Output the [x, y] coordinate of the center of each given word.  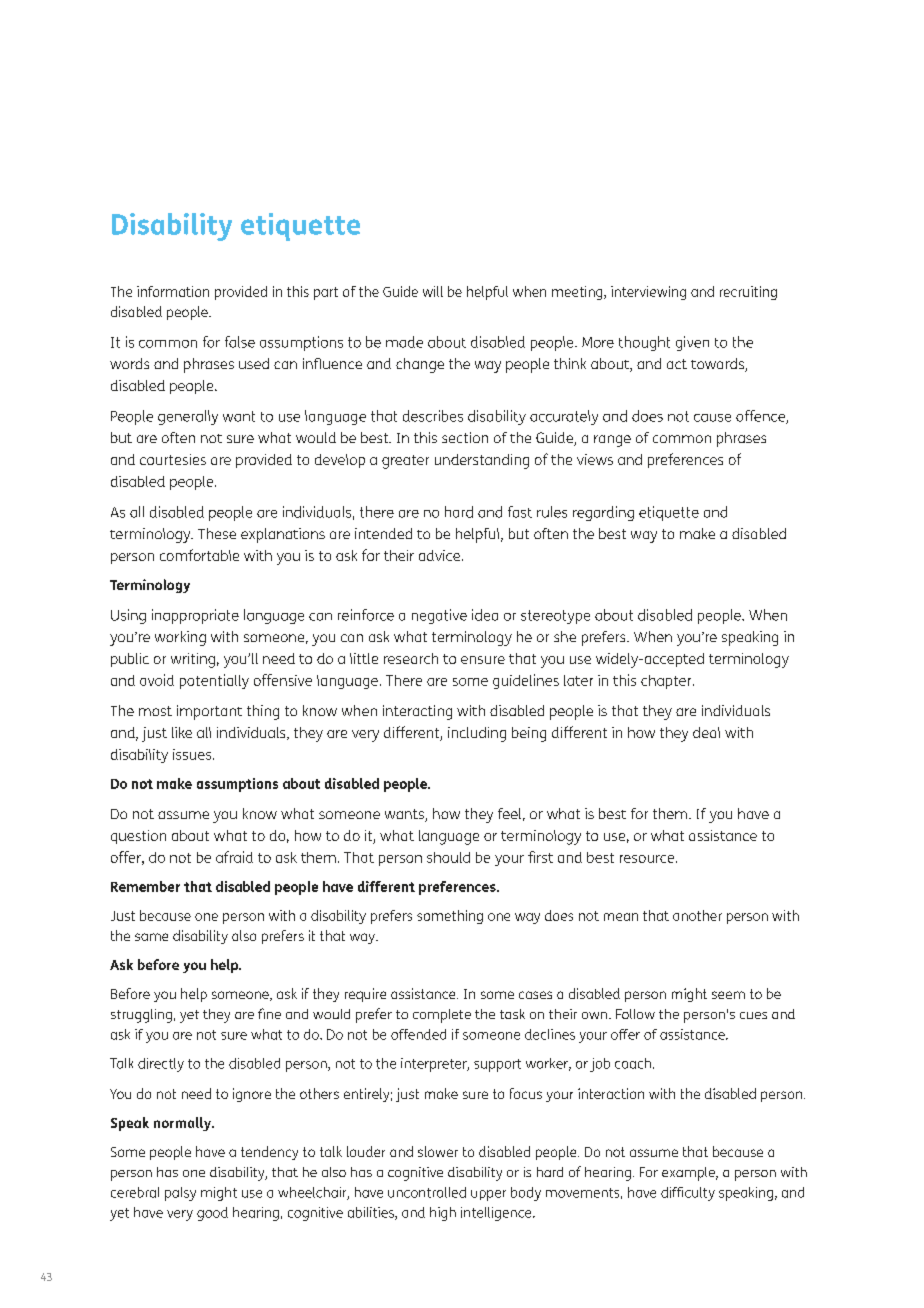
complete [442, 1016]
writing [193, 660]
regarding [603, 513]
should [448, 857]
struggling [141, 1016]
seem [728, 995]
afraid [234, 857]
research [411, 658]
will [433, 291]
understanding [482, 461]
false [240, 342]
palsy [180, 1194]
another [697, 915]
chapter [667, 682]
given [692, 343]
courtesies [173, 459]
